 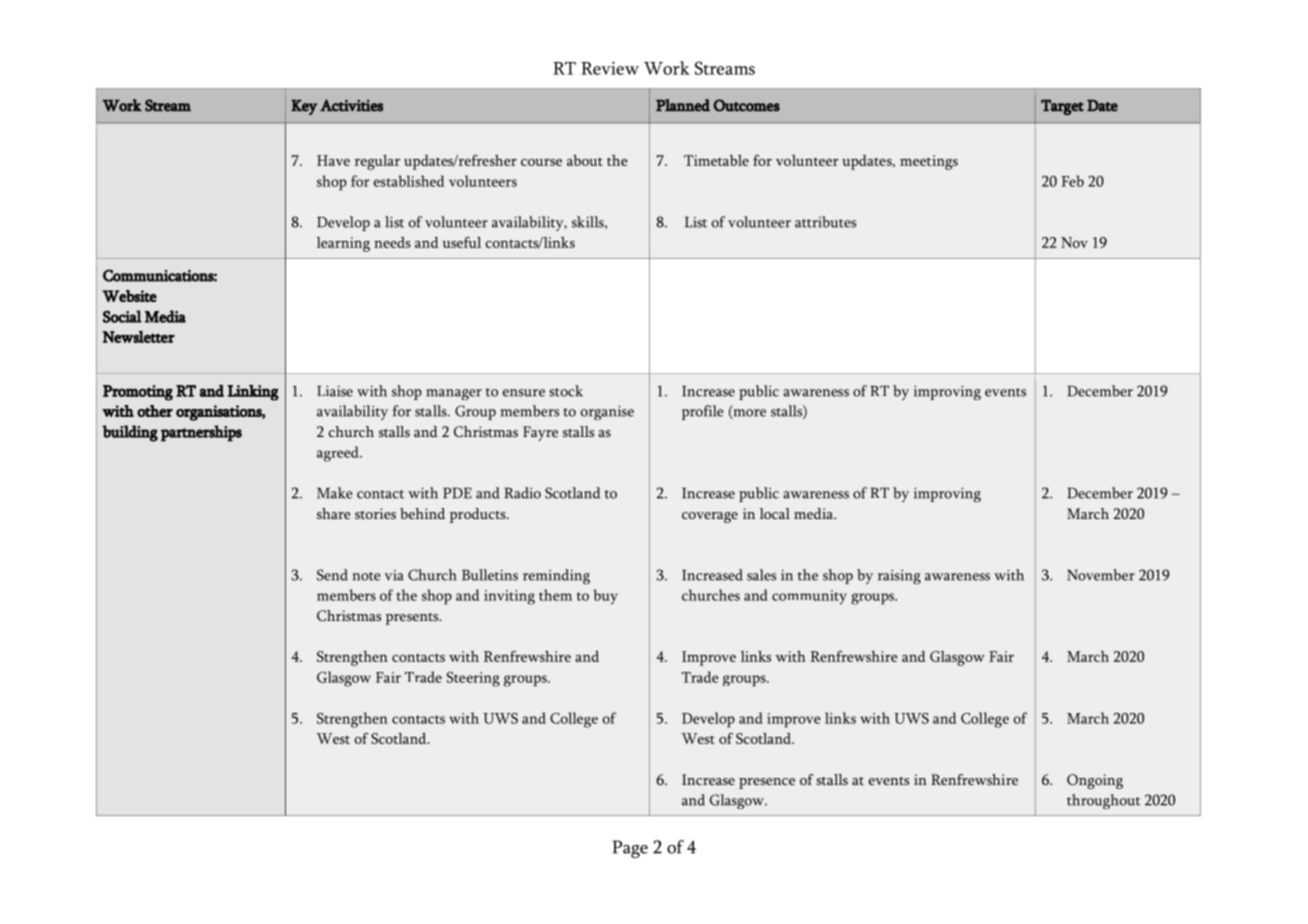 What do you see at coordinates (201, 433) in the screenshot?
I see `partnerships` at bounding box center [201, 433].
